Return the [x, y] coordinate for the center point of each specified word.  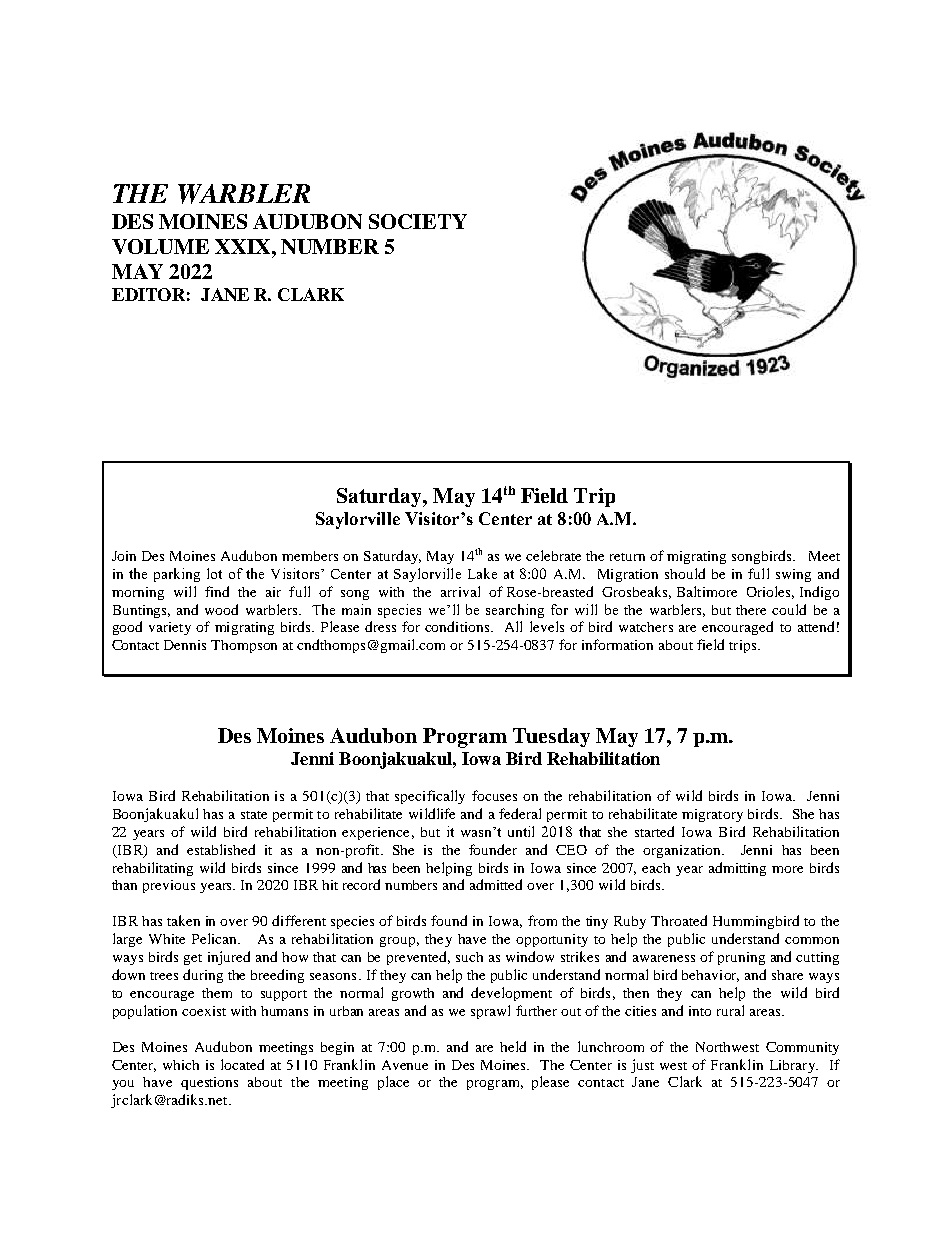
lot [214, 573]
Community [802, 1048]
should [685, 573]
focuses [494, 795]
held [513, 1046]
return [627, 557]
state [254, 815]
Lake [482, 573]
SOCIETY [418, 221]
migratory [712, 815]
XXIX [244, 246]
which [181, 1065]
